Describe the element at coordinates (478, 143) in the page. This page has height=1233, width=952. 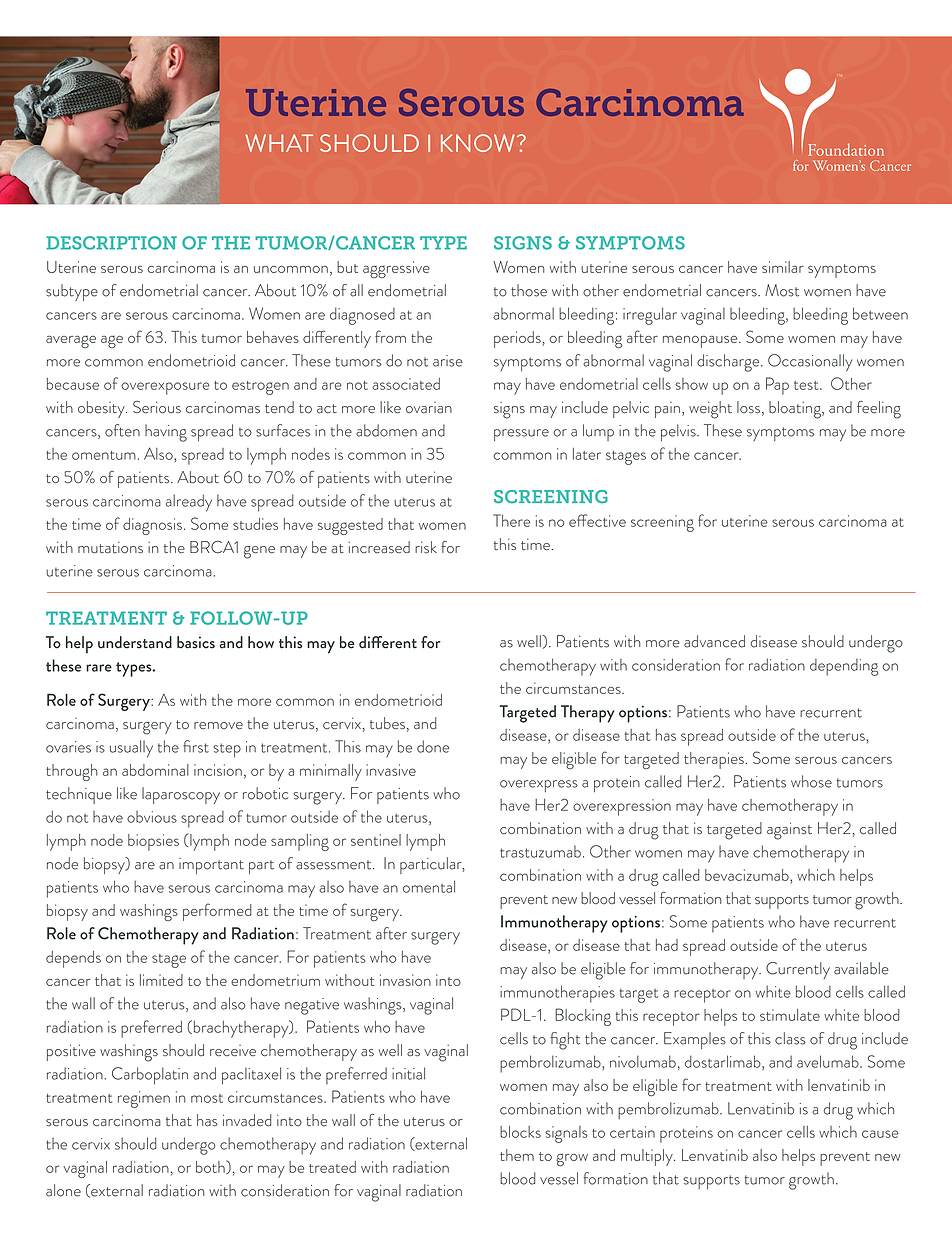
I see `KNOW` at that location.
